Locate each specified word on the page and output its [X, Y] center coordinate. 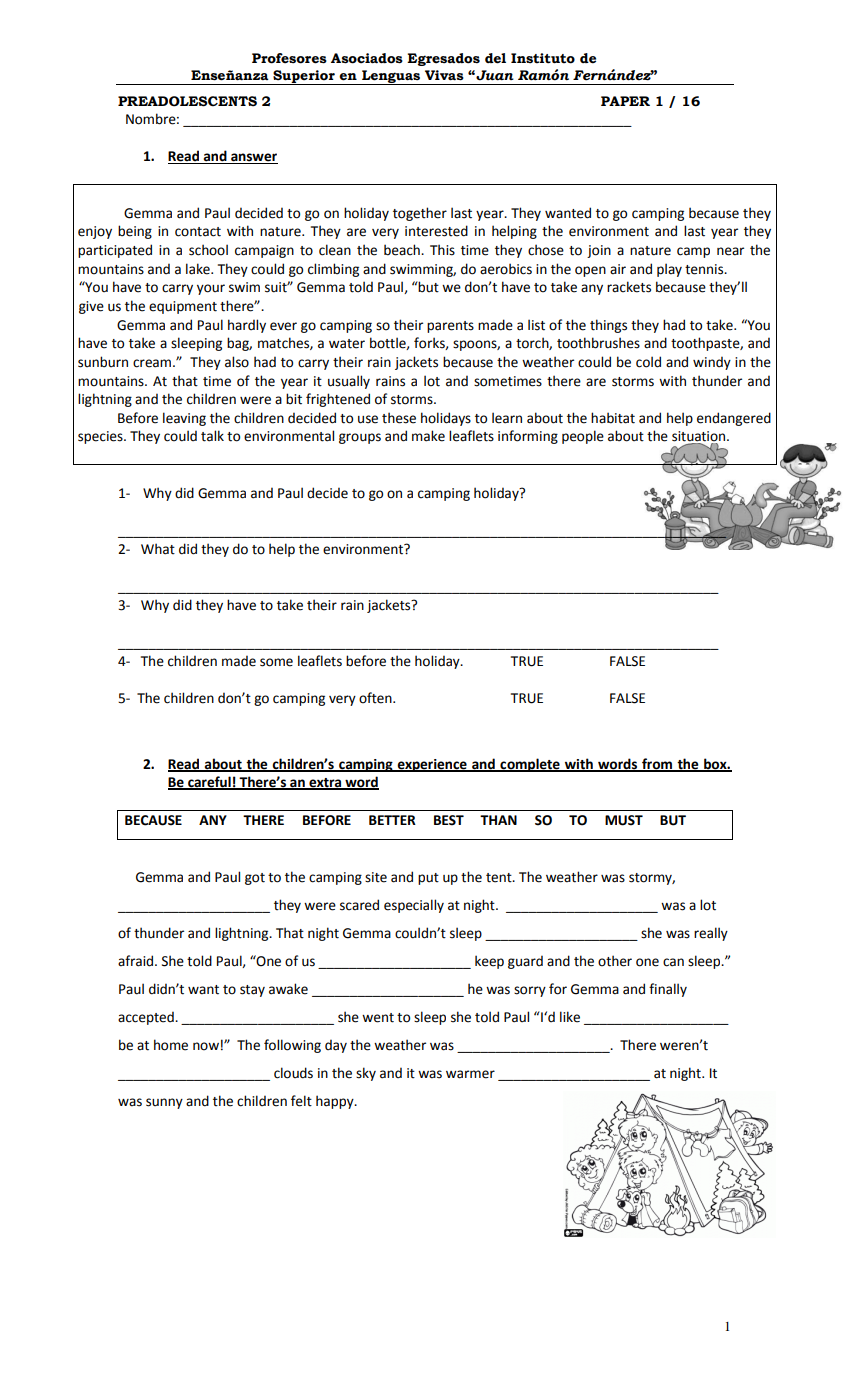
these [399, 418]
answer [253, 158]
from [657, 764]
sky [366, 1074]
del [495, 58]
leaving [184, 419]
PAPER [625, 101]
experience [432, 765]
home [171, 1045]
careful [209, 783]
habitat [613, 418]
